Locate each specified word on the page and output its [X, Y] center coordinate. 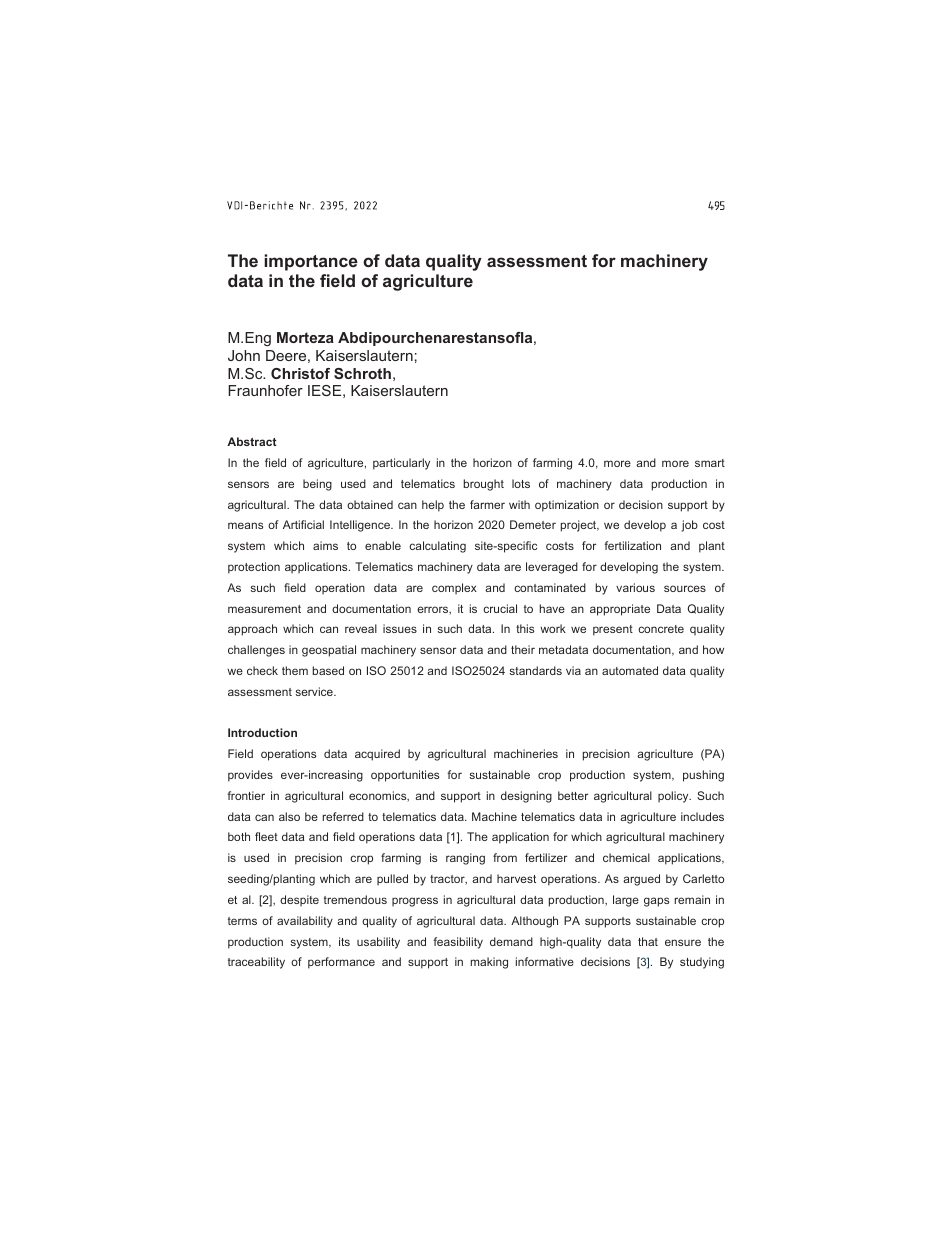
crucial [500, 608]
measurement [264, 609]
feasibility [458, 943]
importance [311, 262]
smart [710, 463]
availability [305, 922]
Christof [300, 373]
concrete [661, 629]
